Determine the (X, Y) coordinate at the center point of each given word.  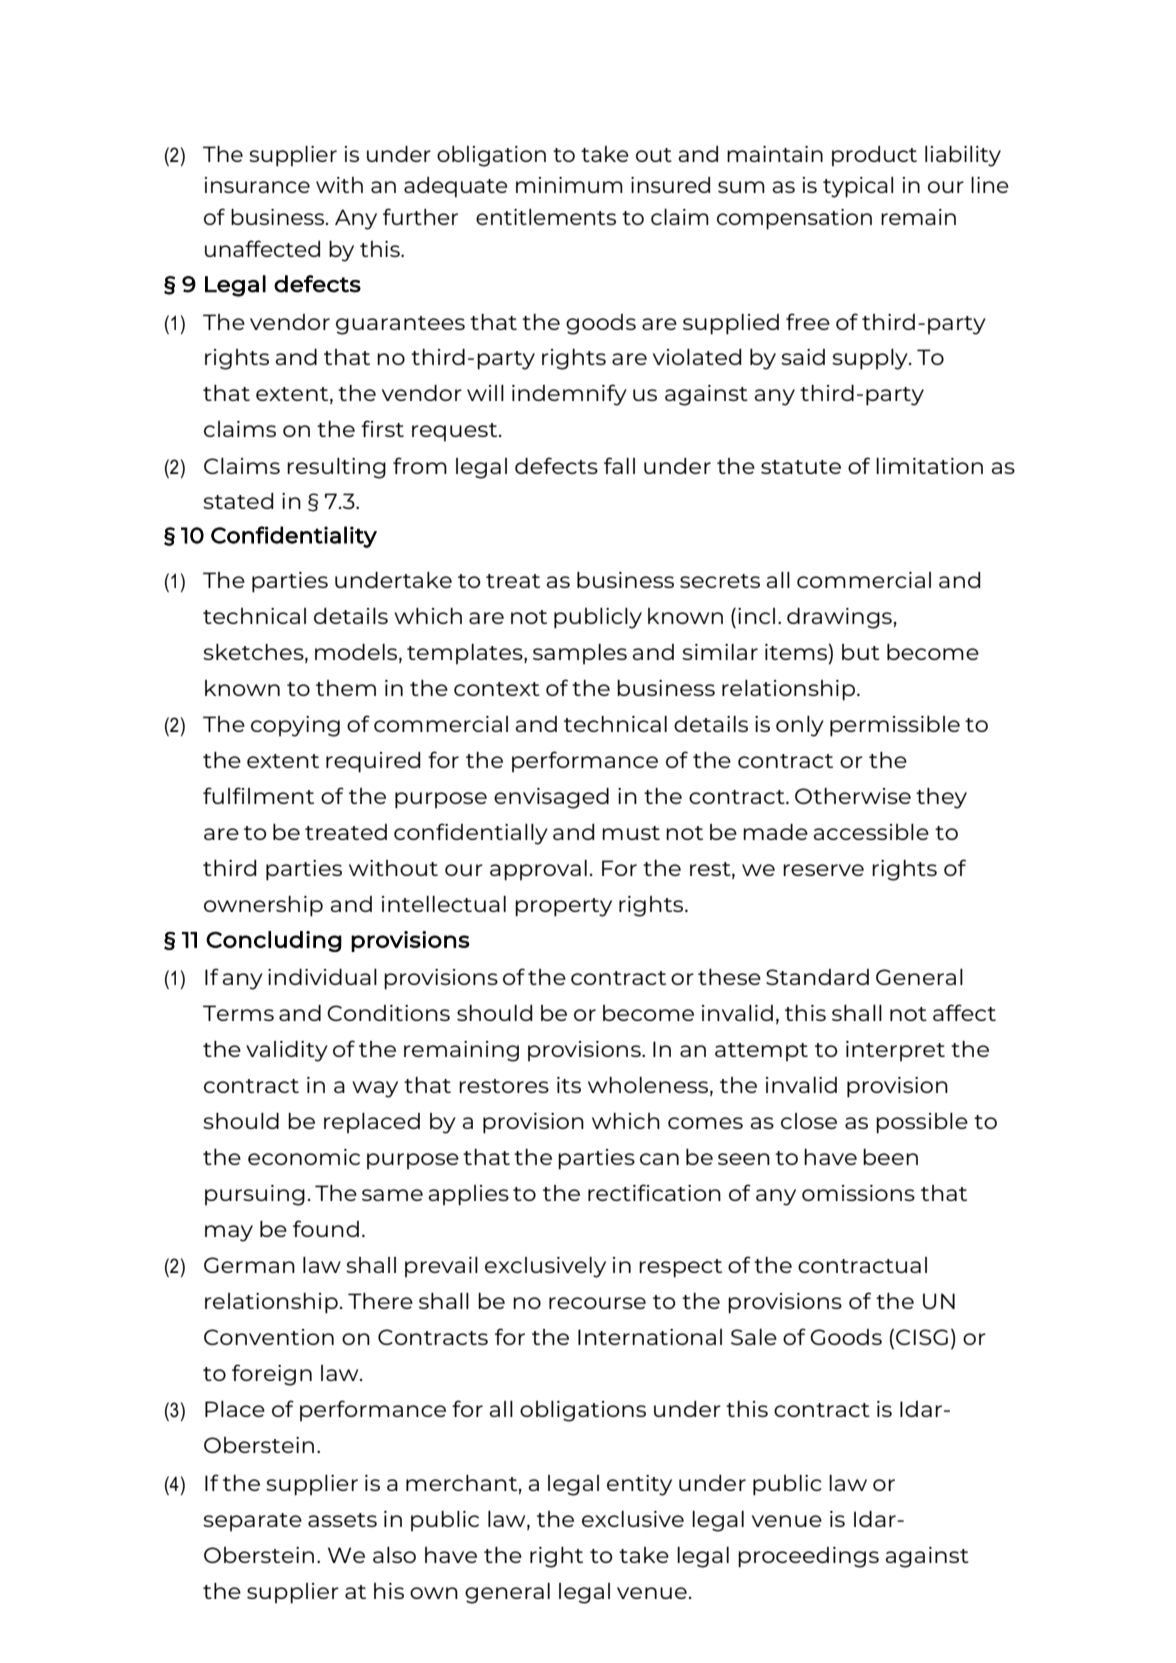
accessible (871, 832)
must (631, 833)
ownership (263, 906)
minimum (569, 185)
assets (342, 1520)
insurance (257, 185)
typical (858, 187)
